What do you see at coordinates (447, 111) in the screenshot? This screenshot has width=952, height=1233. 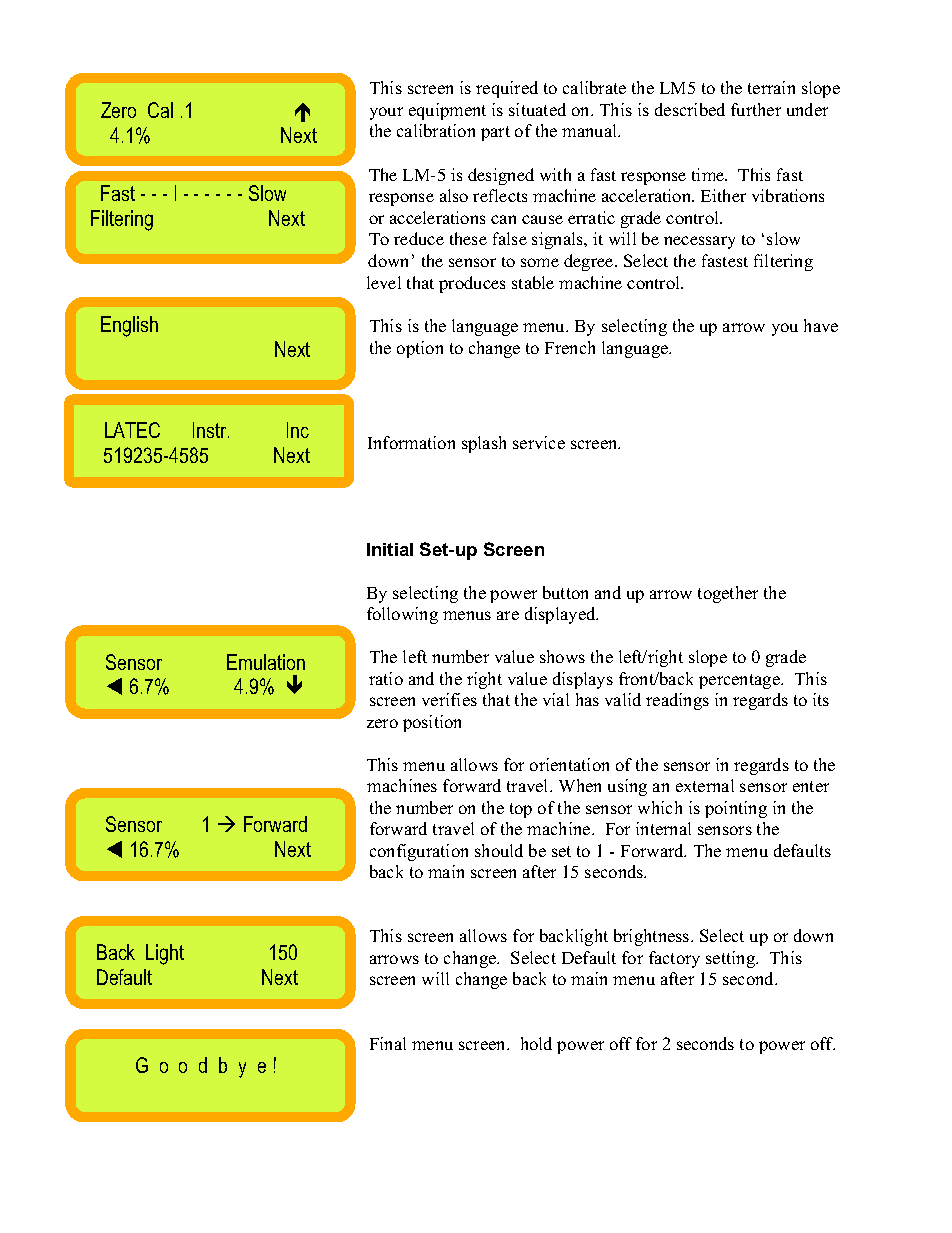 I see `equipment` at bounding box center [447, 111].
